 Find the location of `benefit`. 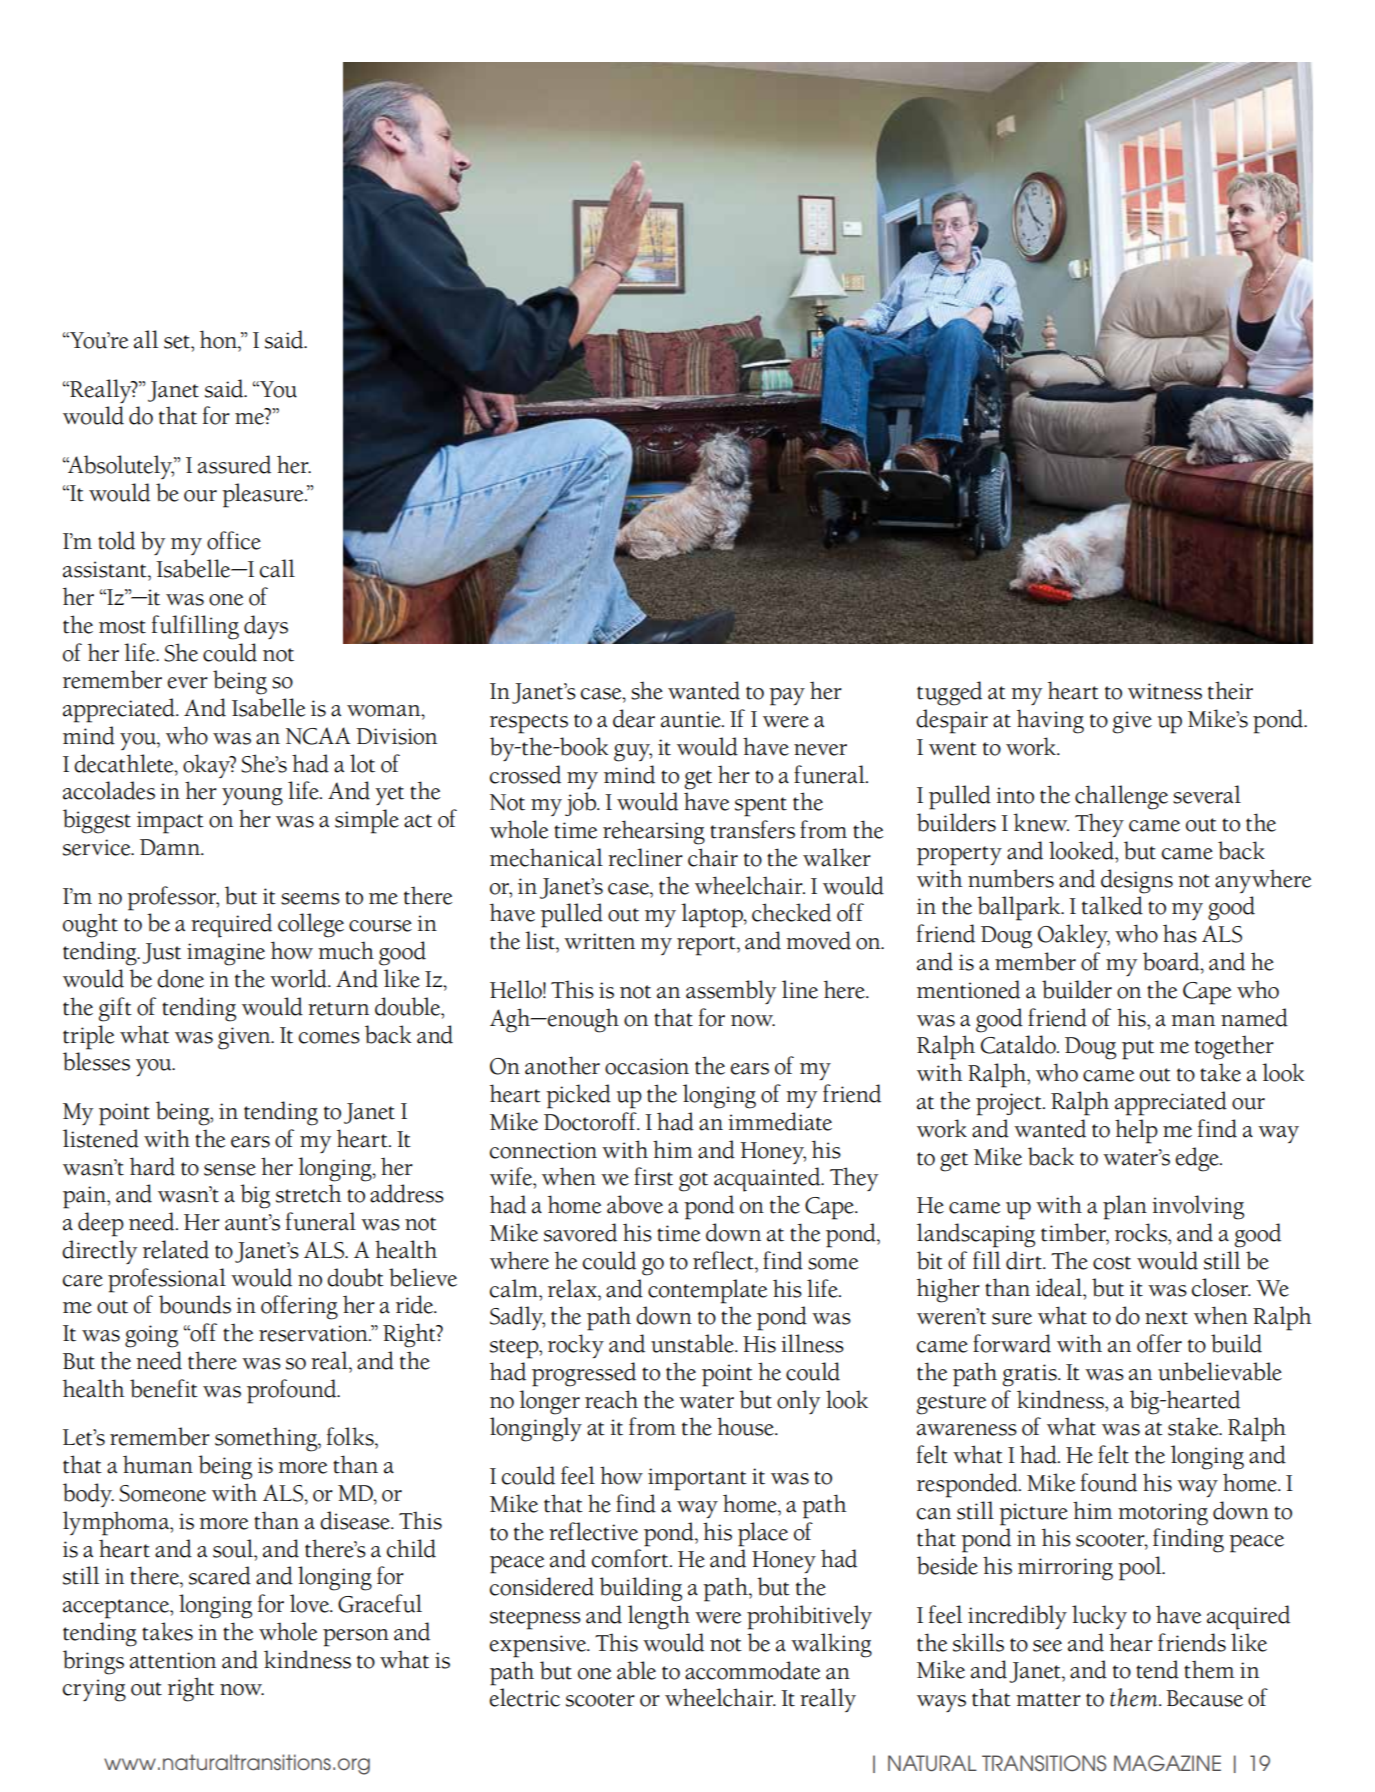

benefit is located at coordinates (164, 1388).
